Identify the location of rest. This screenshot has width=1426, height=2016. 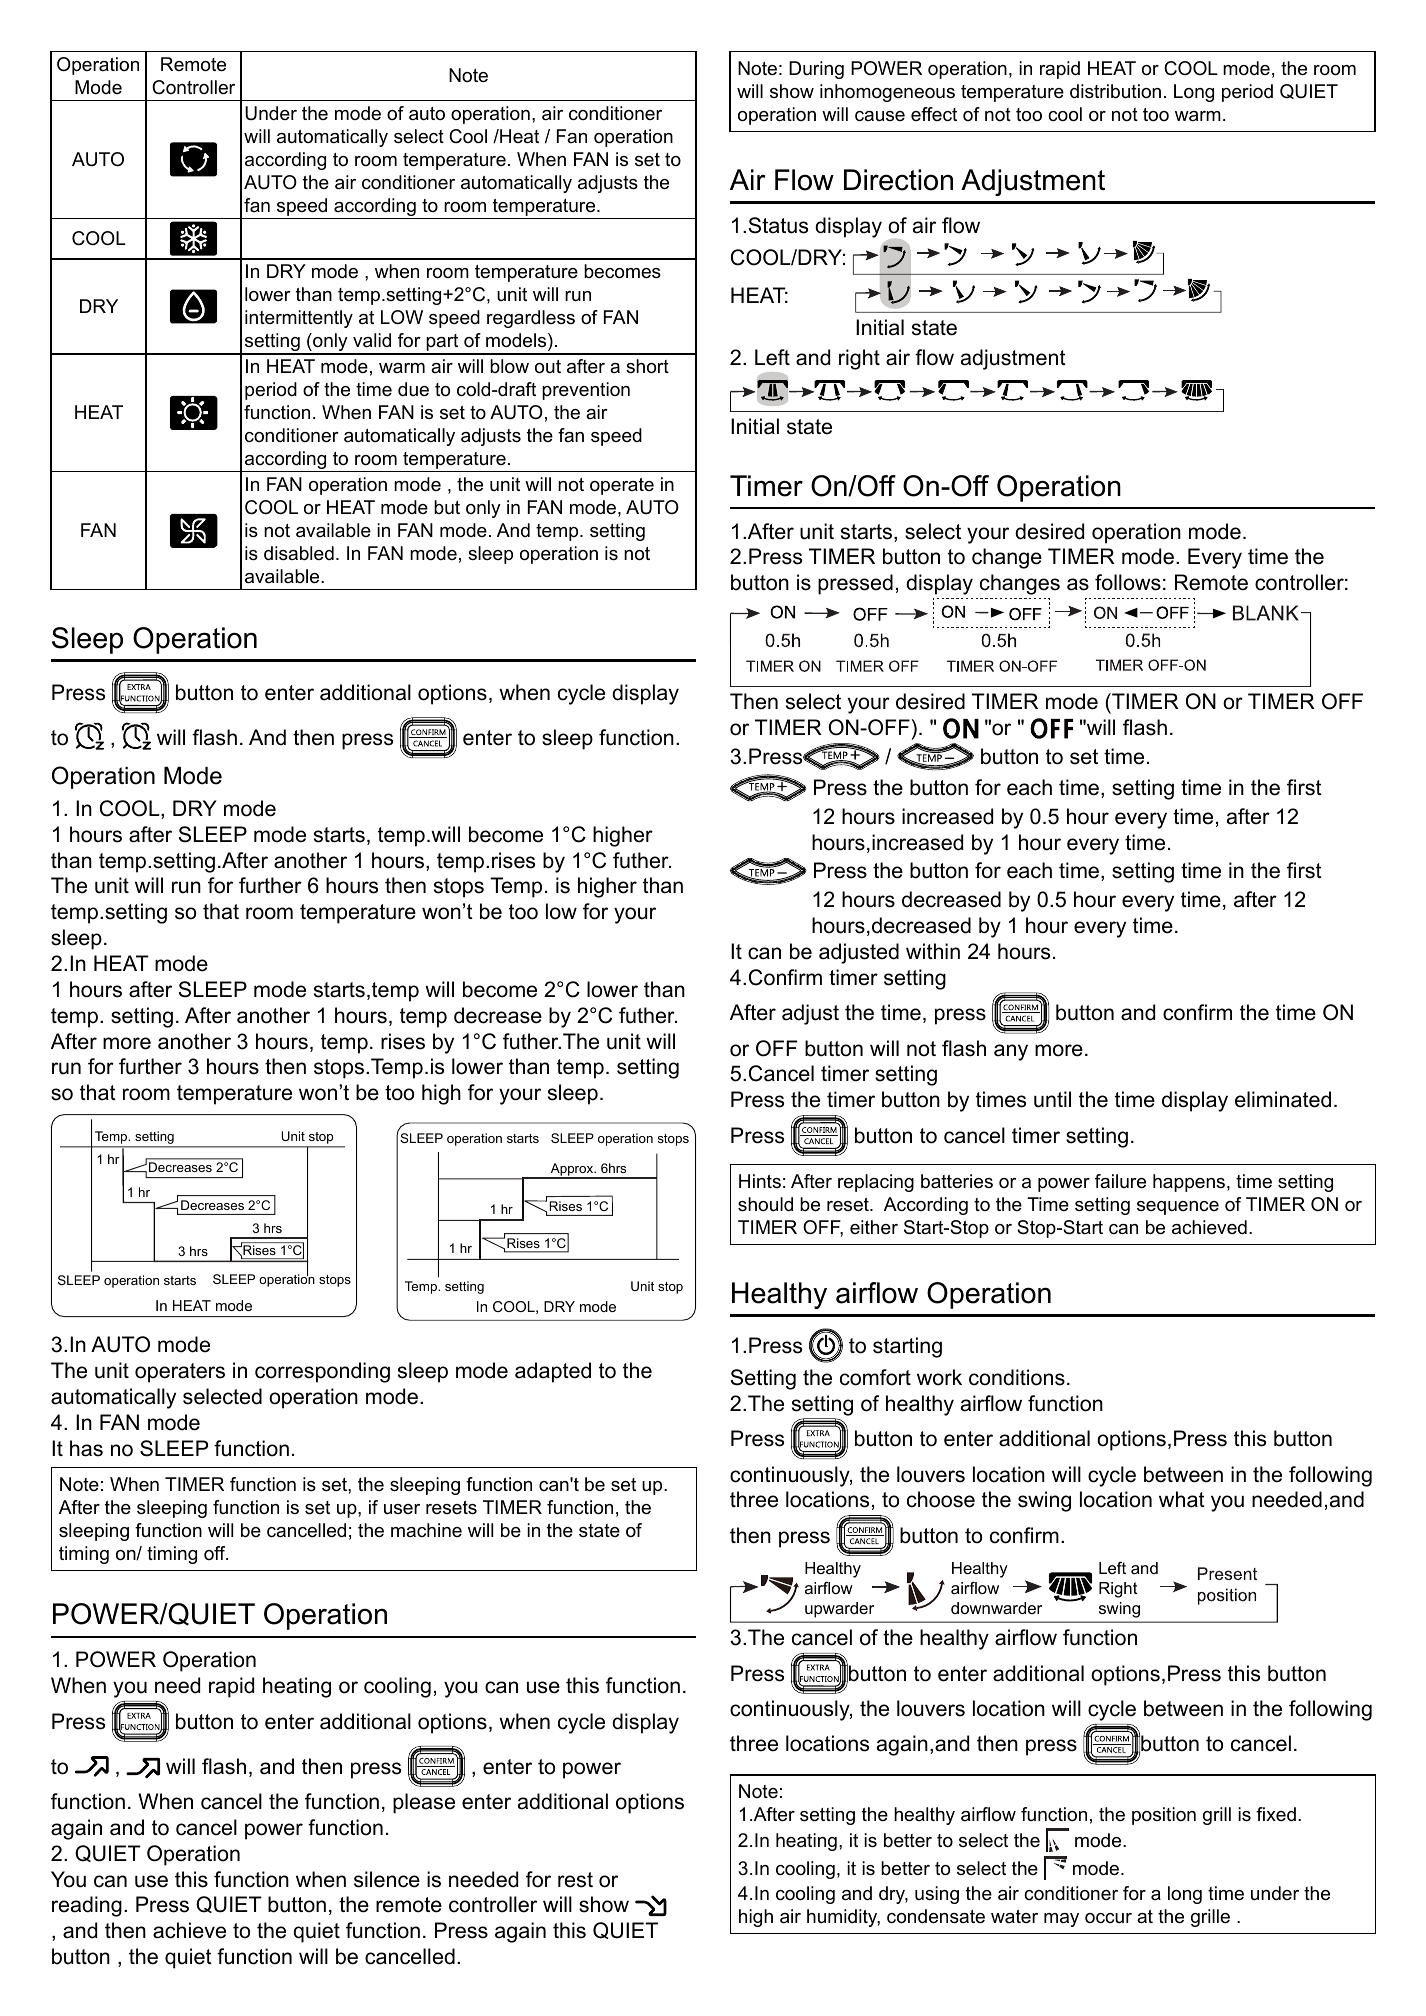
(575, 1880).
